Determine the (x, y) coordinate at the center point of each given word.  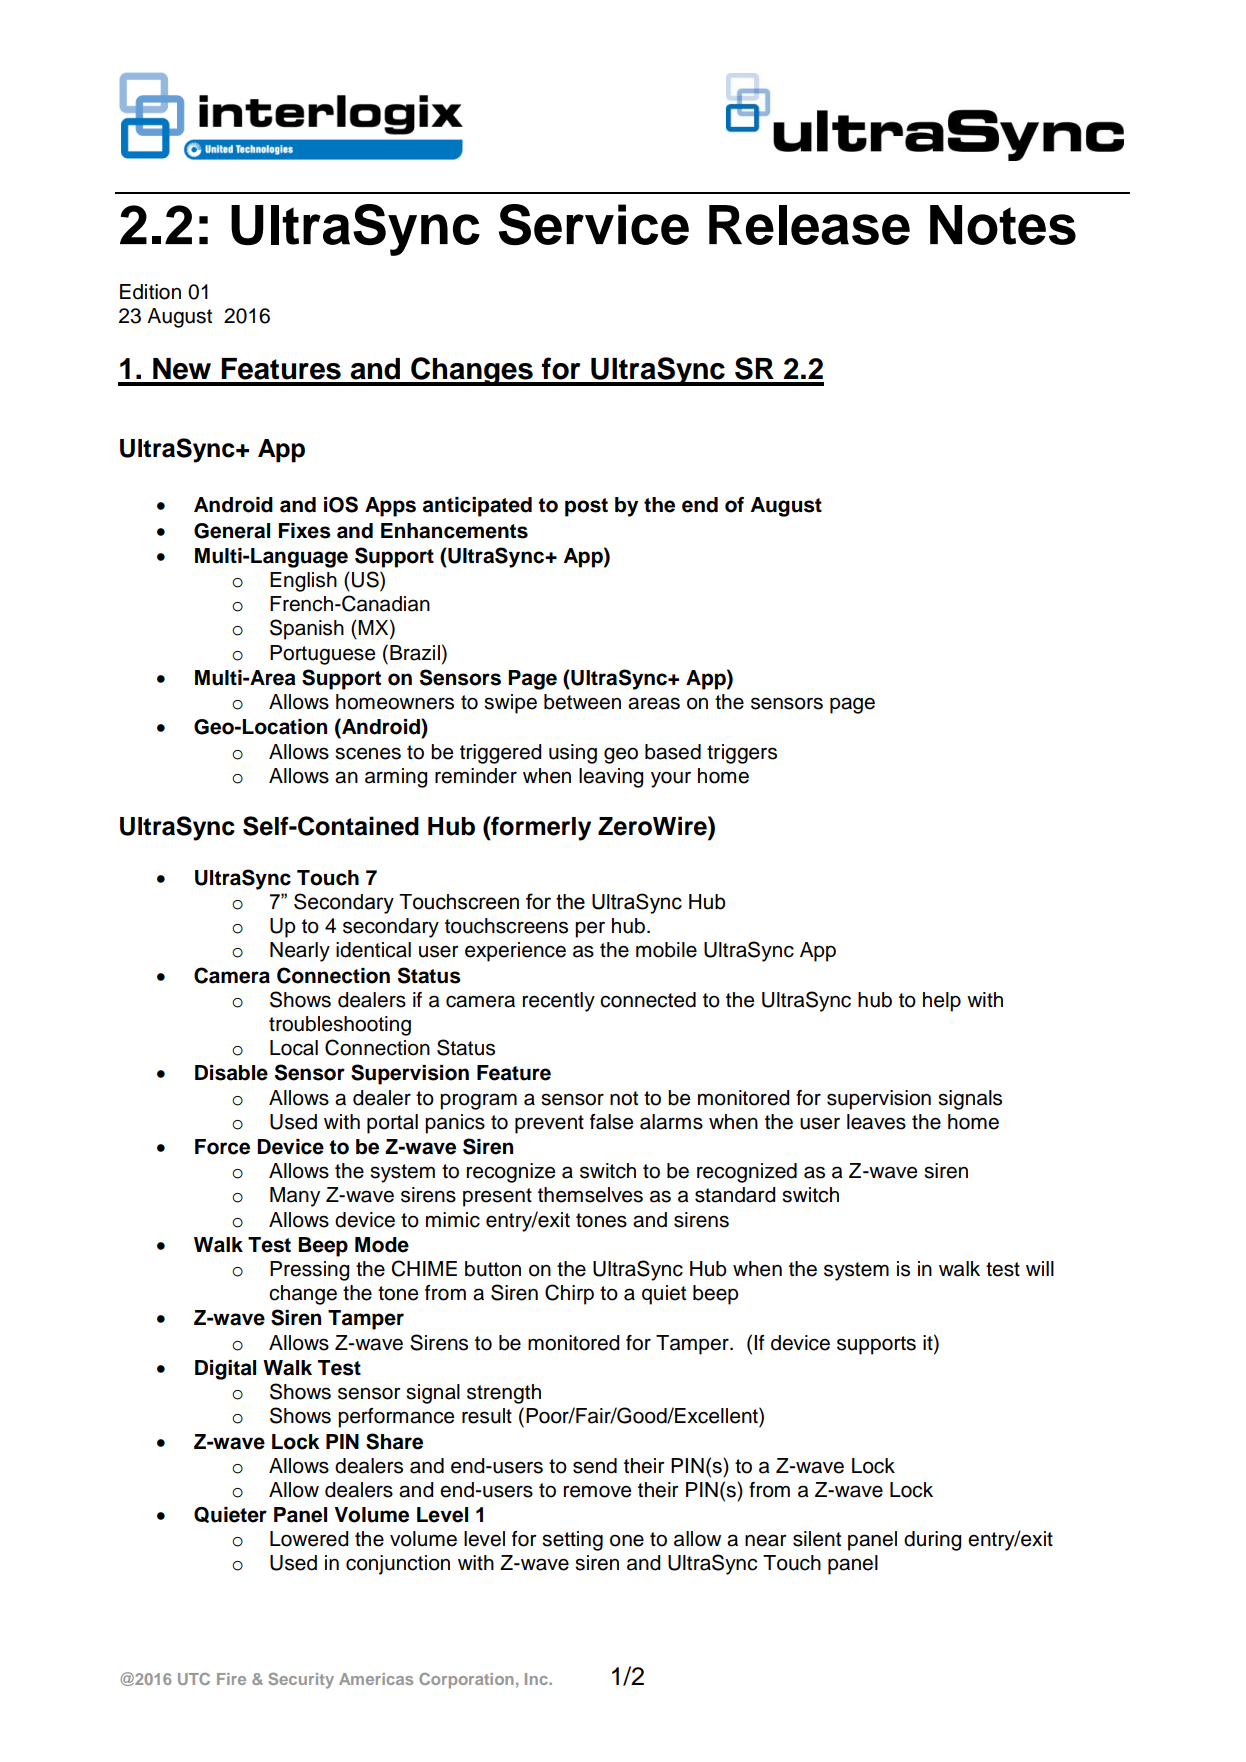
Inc (537, 1679)
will (1040, 1268)
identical (373, 950)
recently (559, 1002)
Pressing (309, 1271)
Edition (150, 292)
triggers (742, 754)
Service (594, 224)
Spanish (307, 629)
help (942, 1002)
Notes (1003, 225)
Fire (231, 1679)
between (582, 702)
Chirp (569, 1294)
